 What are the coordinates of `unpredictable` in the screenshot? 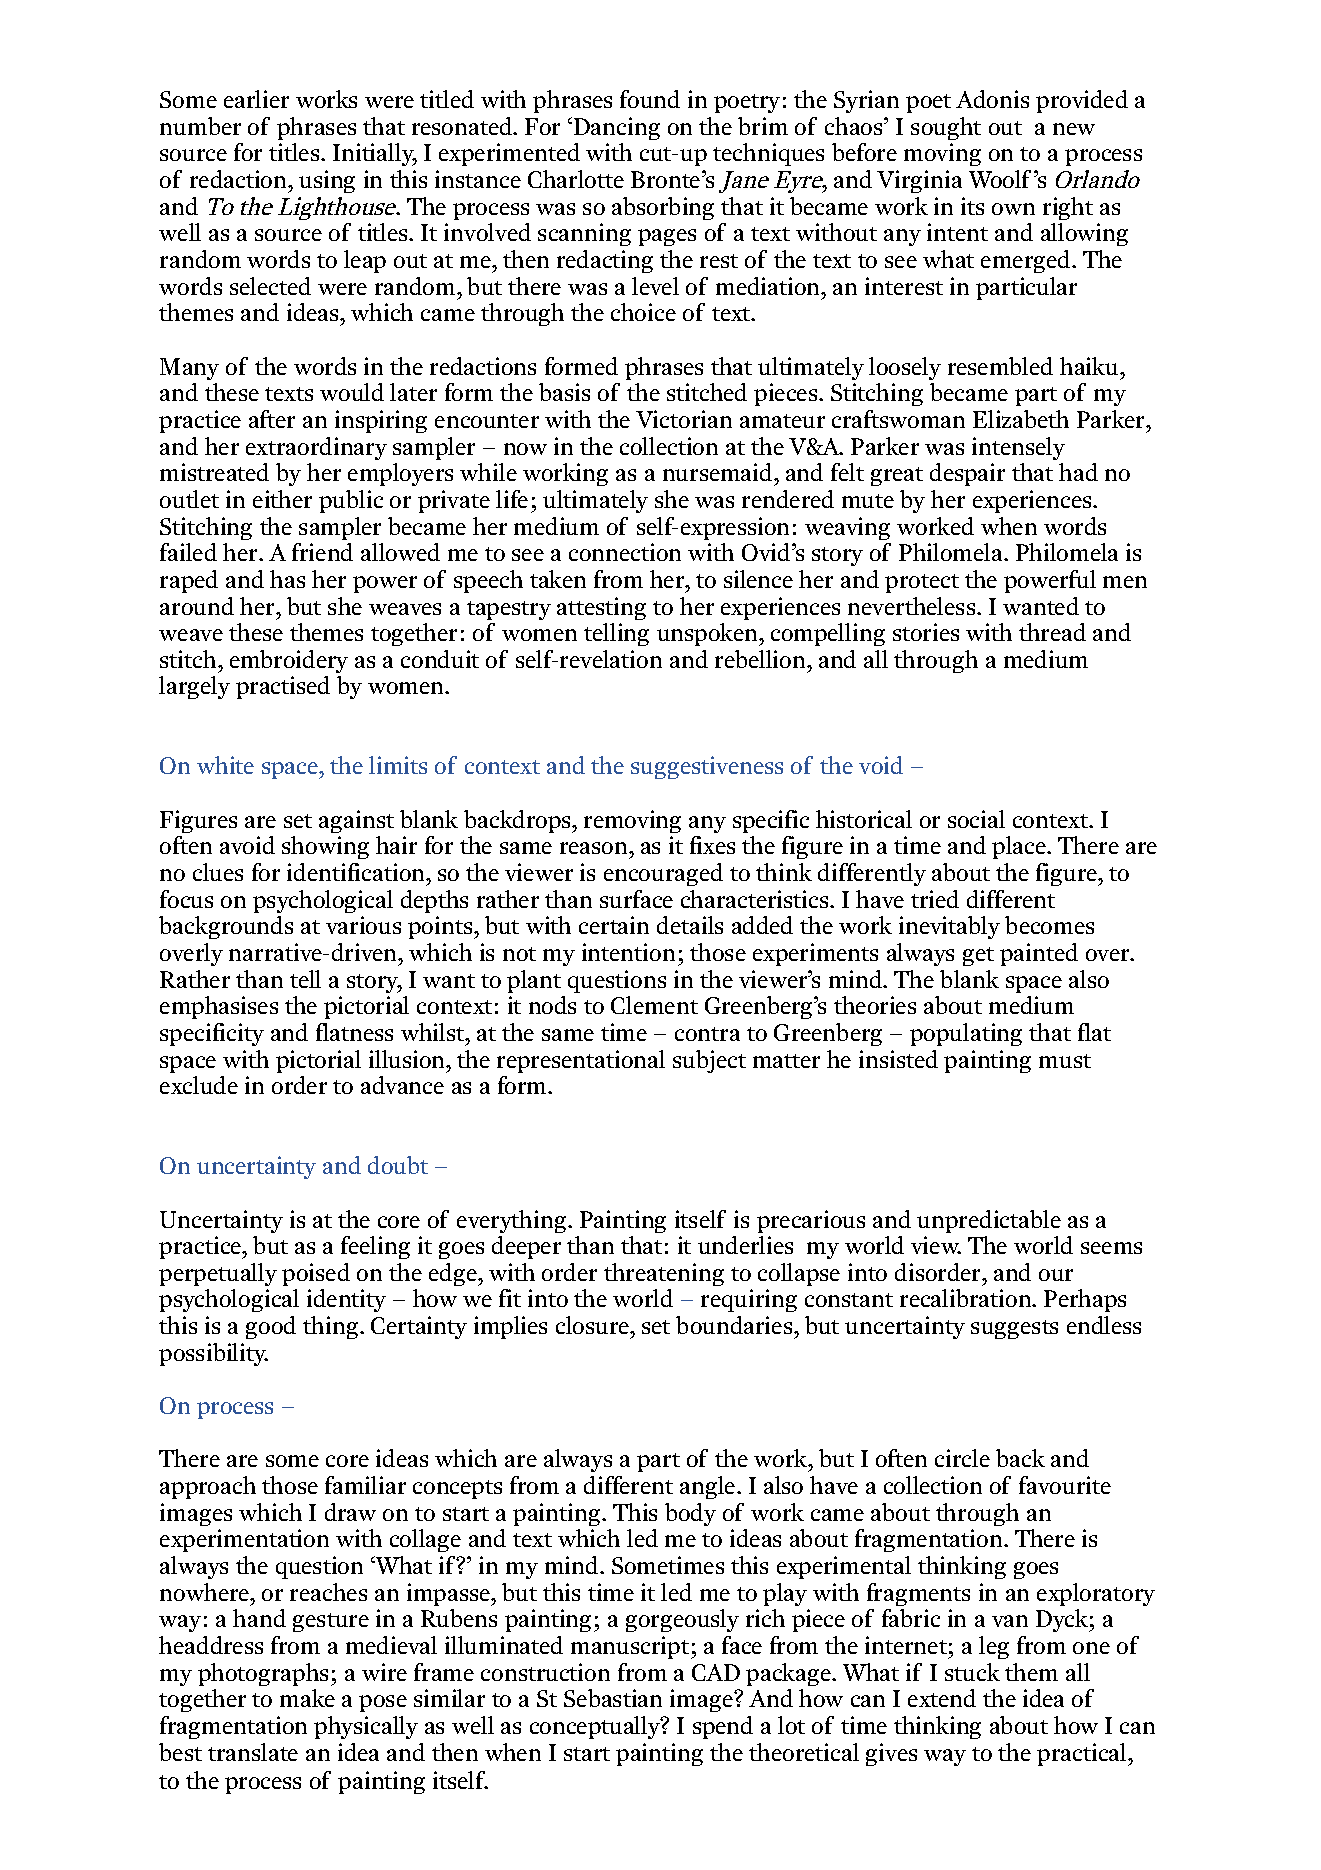 It's located at (989, 1221).
